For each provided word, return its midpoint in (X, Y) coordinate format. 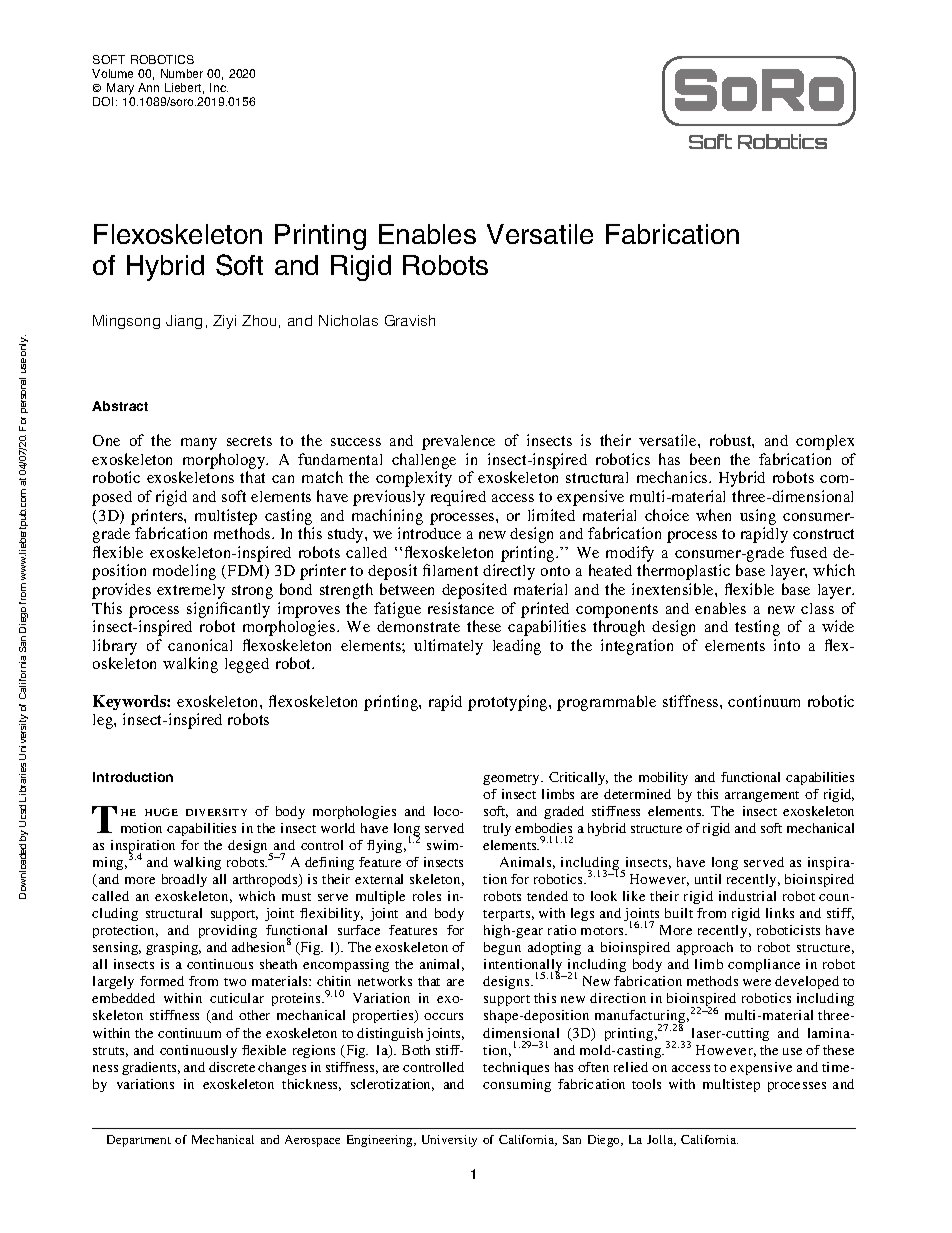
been (705, 459)
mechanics (673, 477)
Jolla (661, 1140)
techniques (516, 1068)
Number (182, 73)
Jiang (184, 322)
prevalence (458, 442)
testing (757, 628)
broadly (184, 880)
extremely (191, 591)
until (708, 879)
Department (139, 1141)
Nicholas (348, 320)
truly (497, 829)
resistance (461, 608)
